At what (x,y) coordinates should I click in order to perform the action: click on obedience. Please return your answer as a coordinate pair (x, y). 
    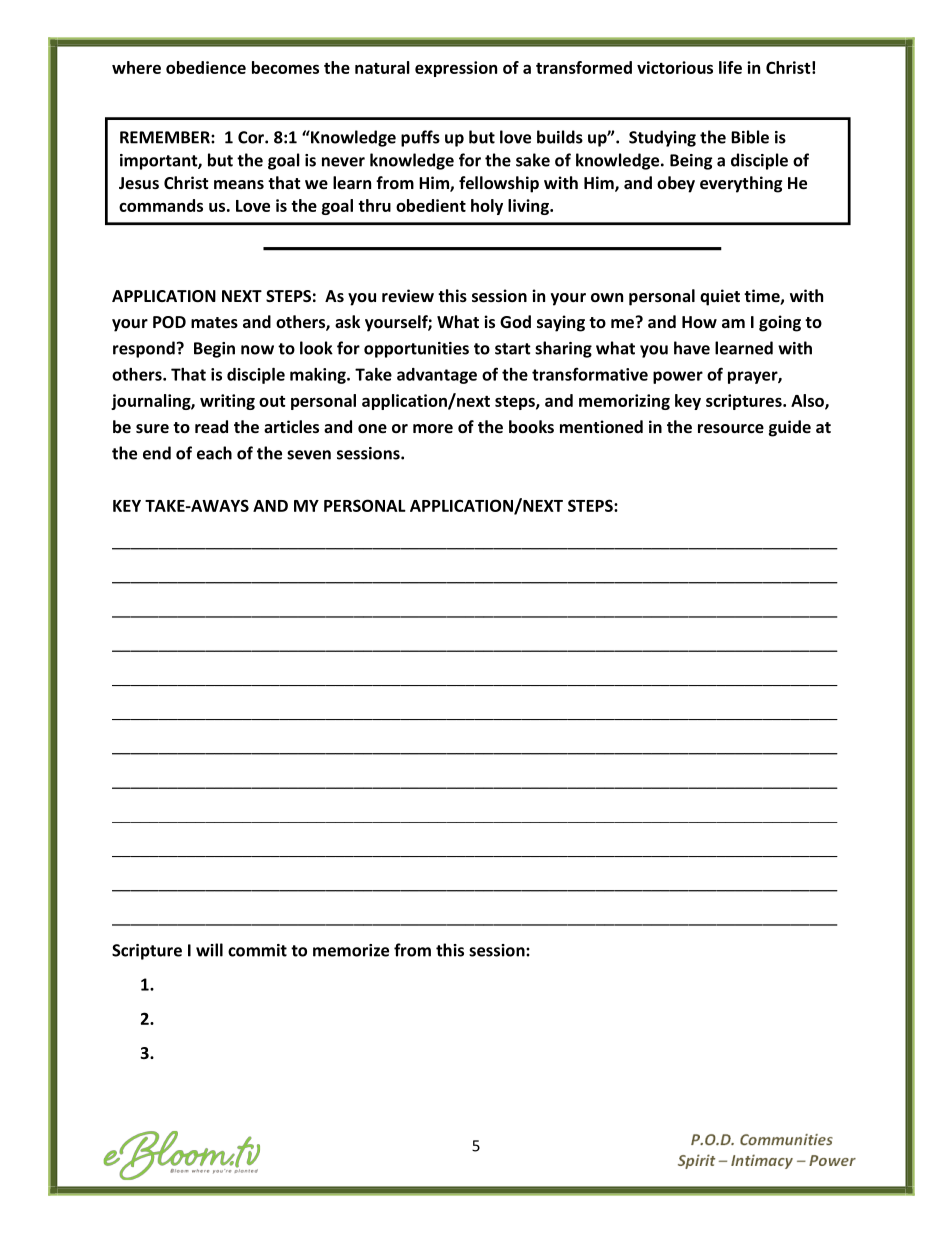
    Looking at the image, I should click on (206, 67).
